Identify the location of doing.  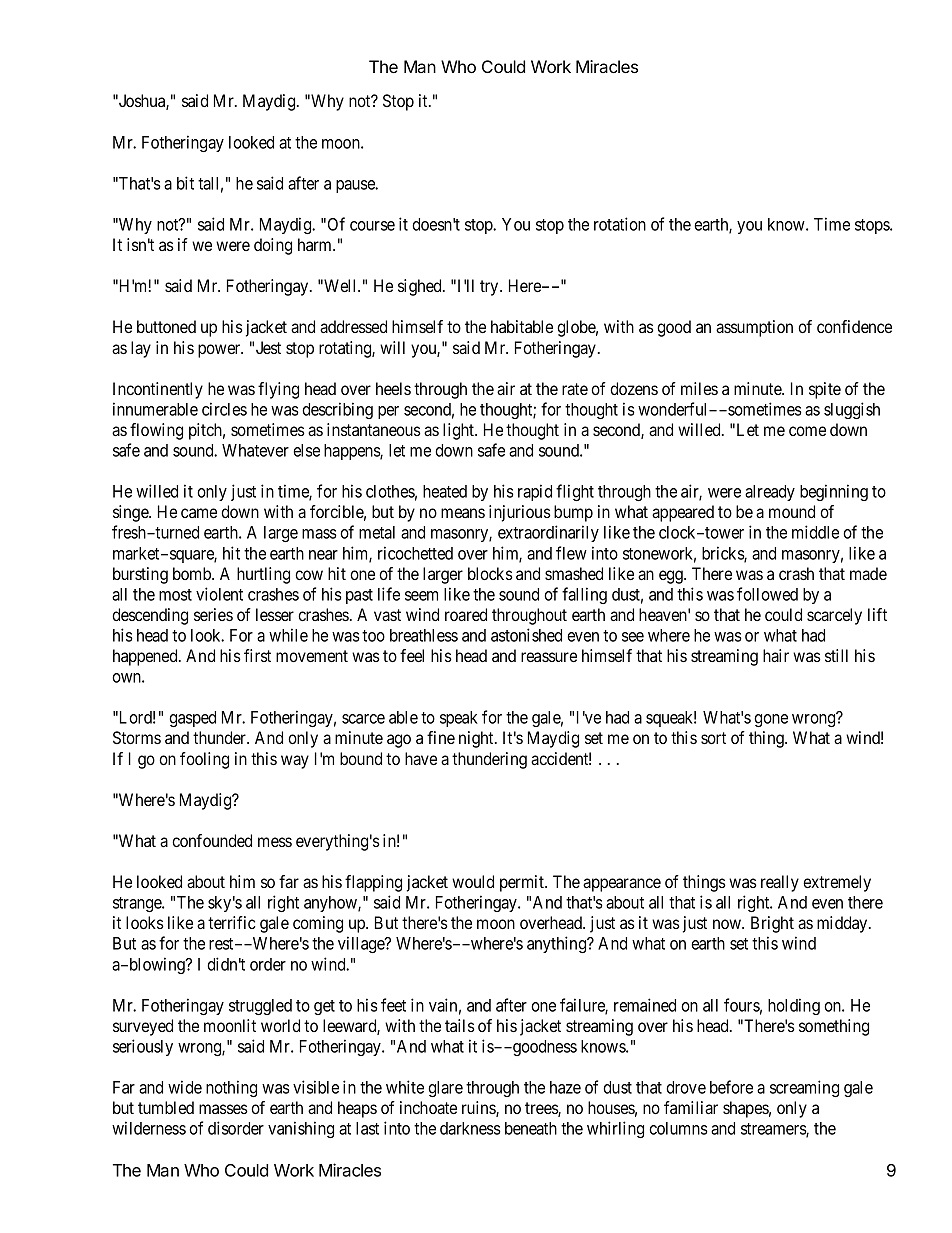
(273, 246).
